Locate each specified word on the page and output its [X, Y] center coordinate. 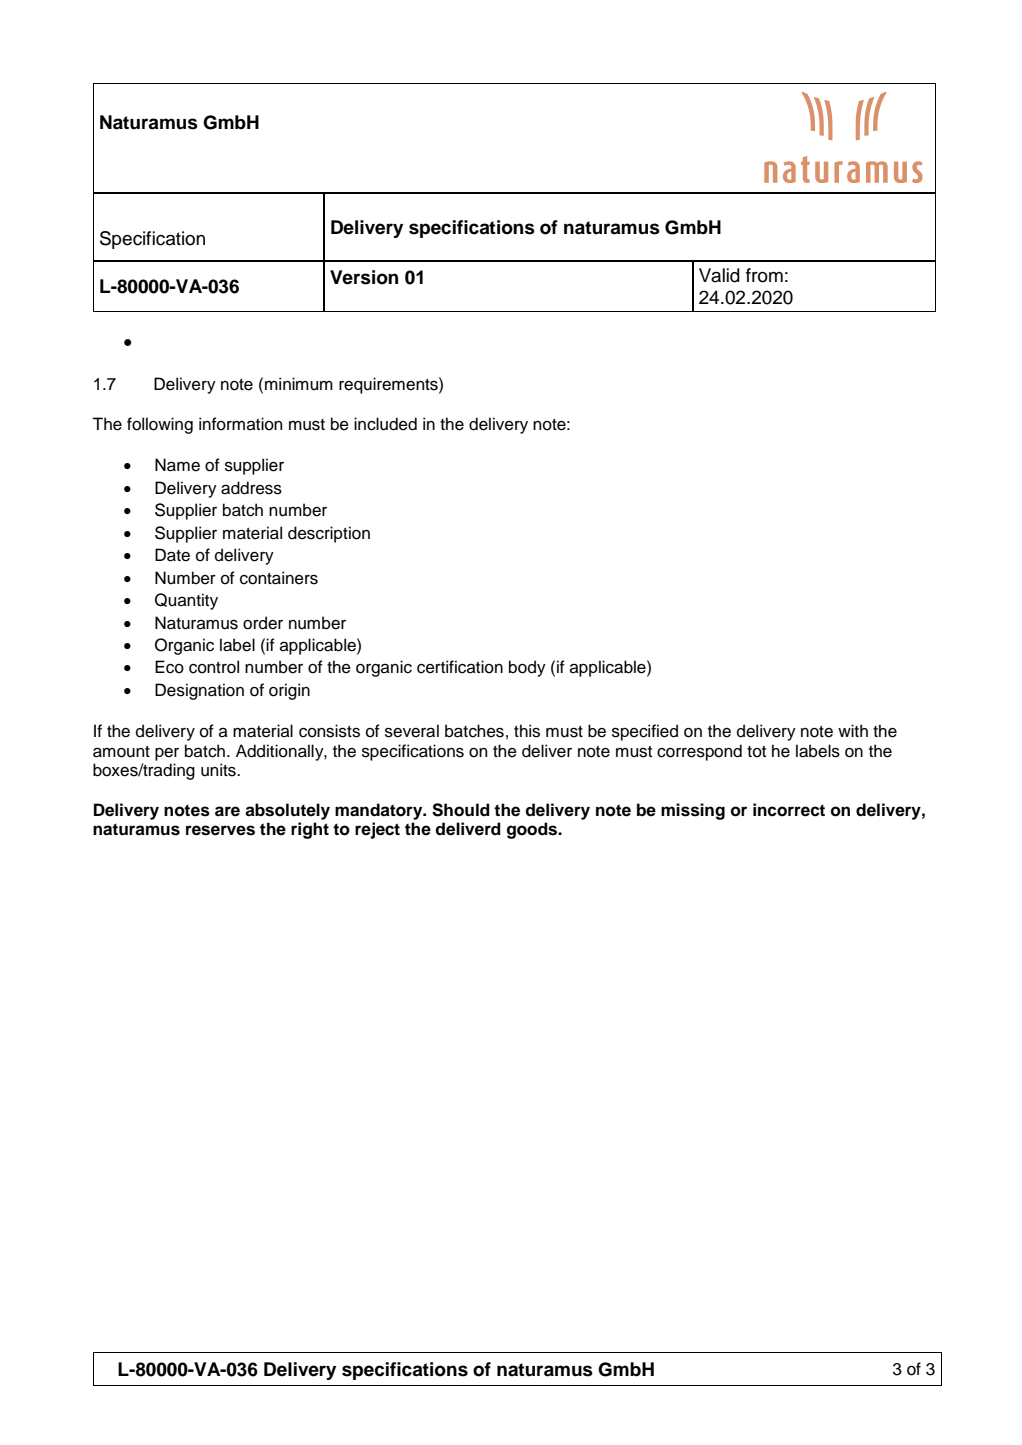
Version [364, 277]
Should [461, 810]
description [329, 534]
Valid [719, 275]
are [227, 811]
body [527, 668]
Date [172, 555]
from [764, 275]
